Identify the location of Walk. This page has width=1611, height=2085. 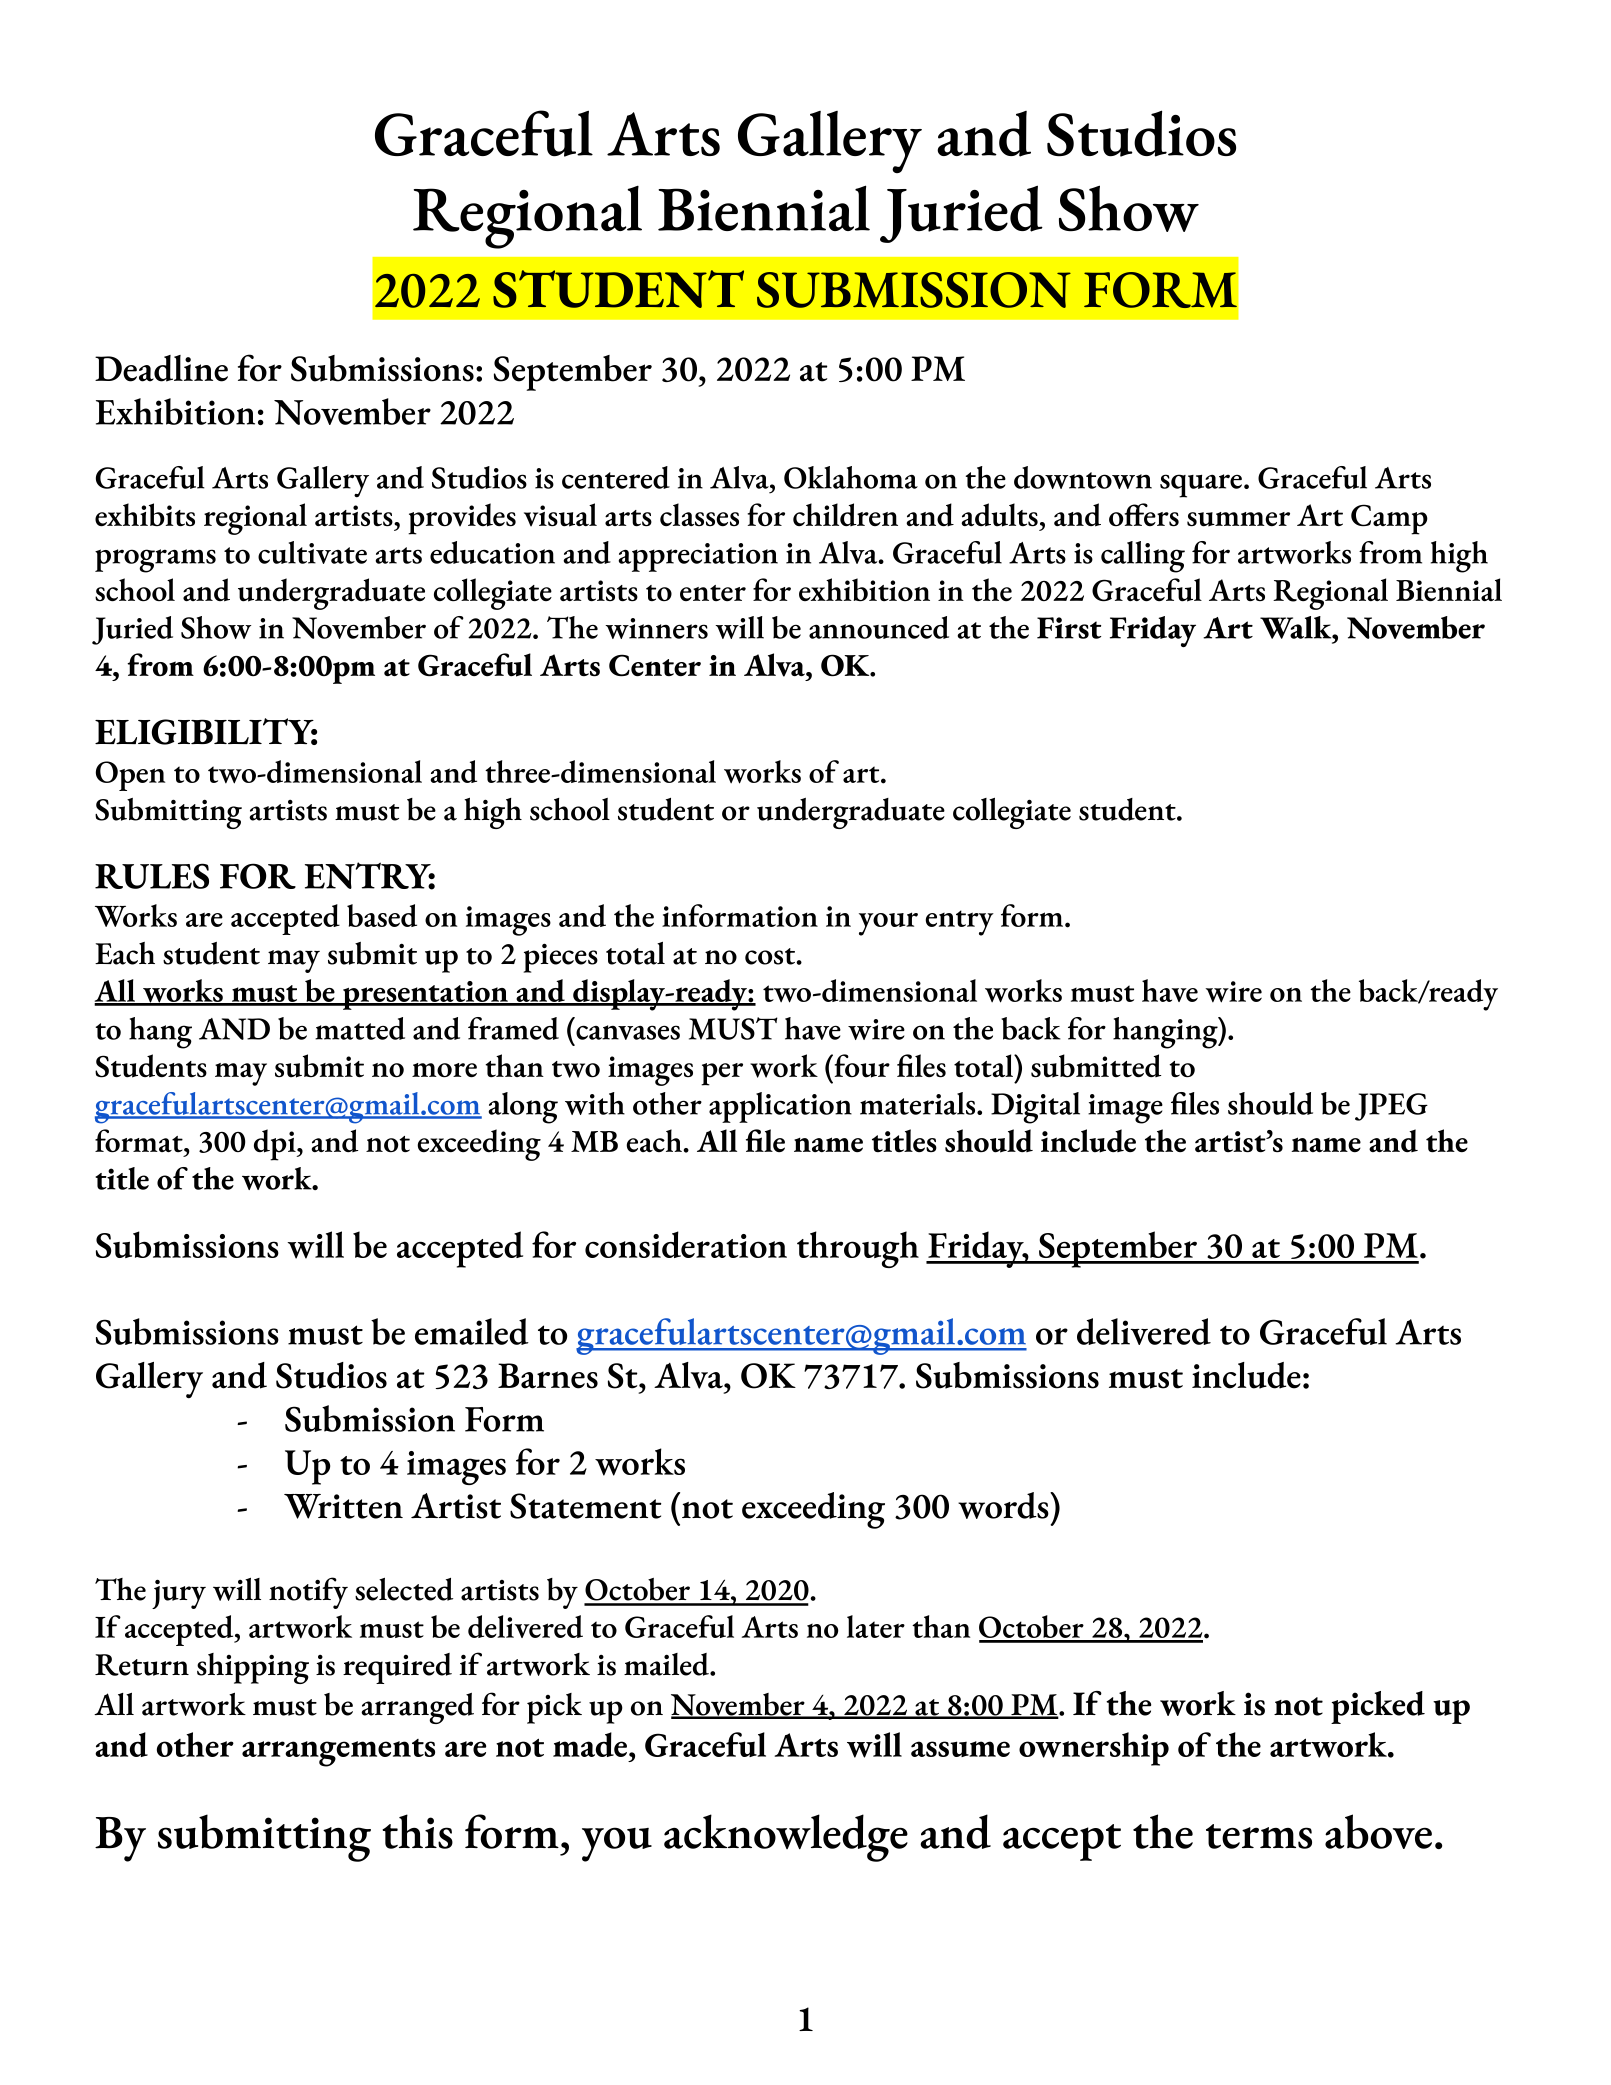
(1297, 627).
